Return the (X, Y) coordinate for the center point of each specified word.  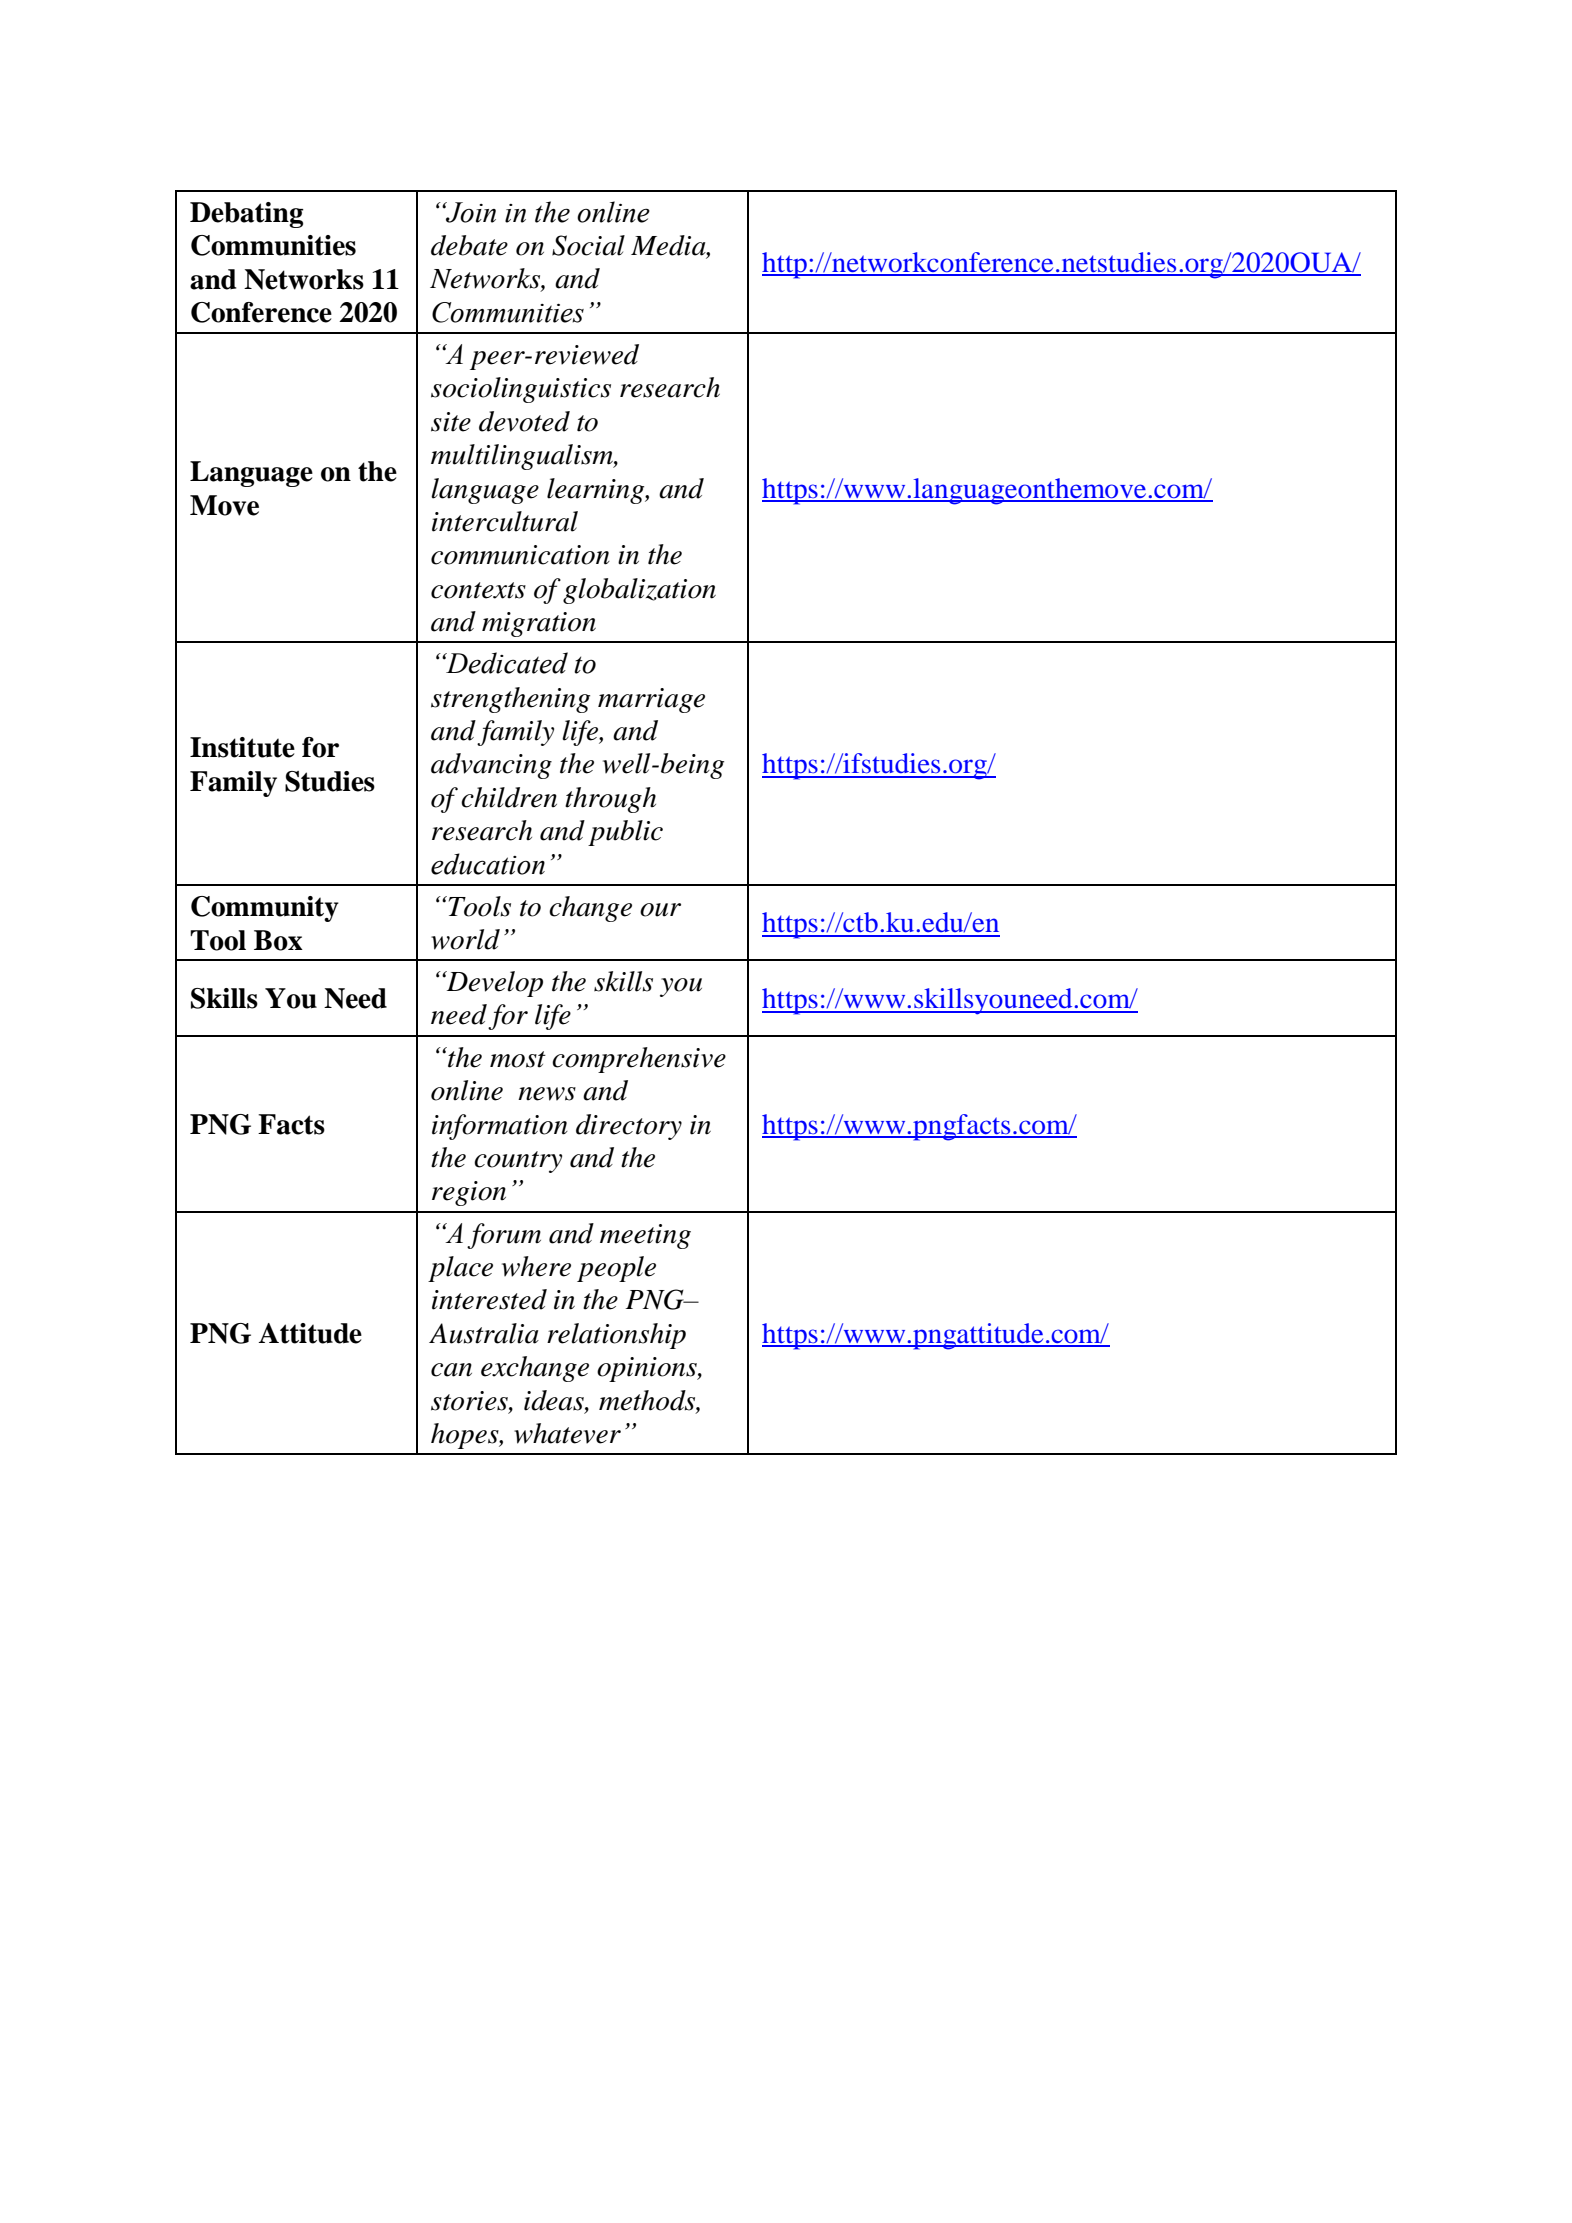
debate (469, 245)
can (451, 1370)
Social (588, 245)
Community (265, 909)
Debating (247, 215)
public (625, 833)
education (488, 864)
